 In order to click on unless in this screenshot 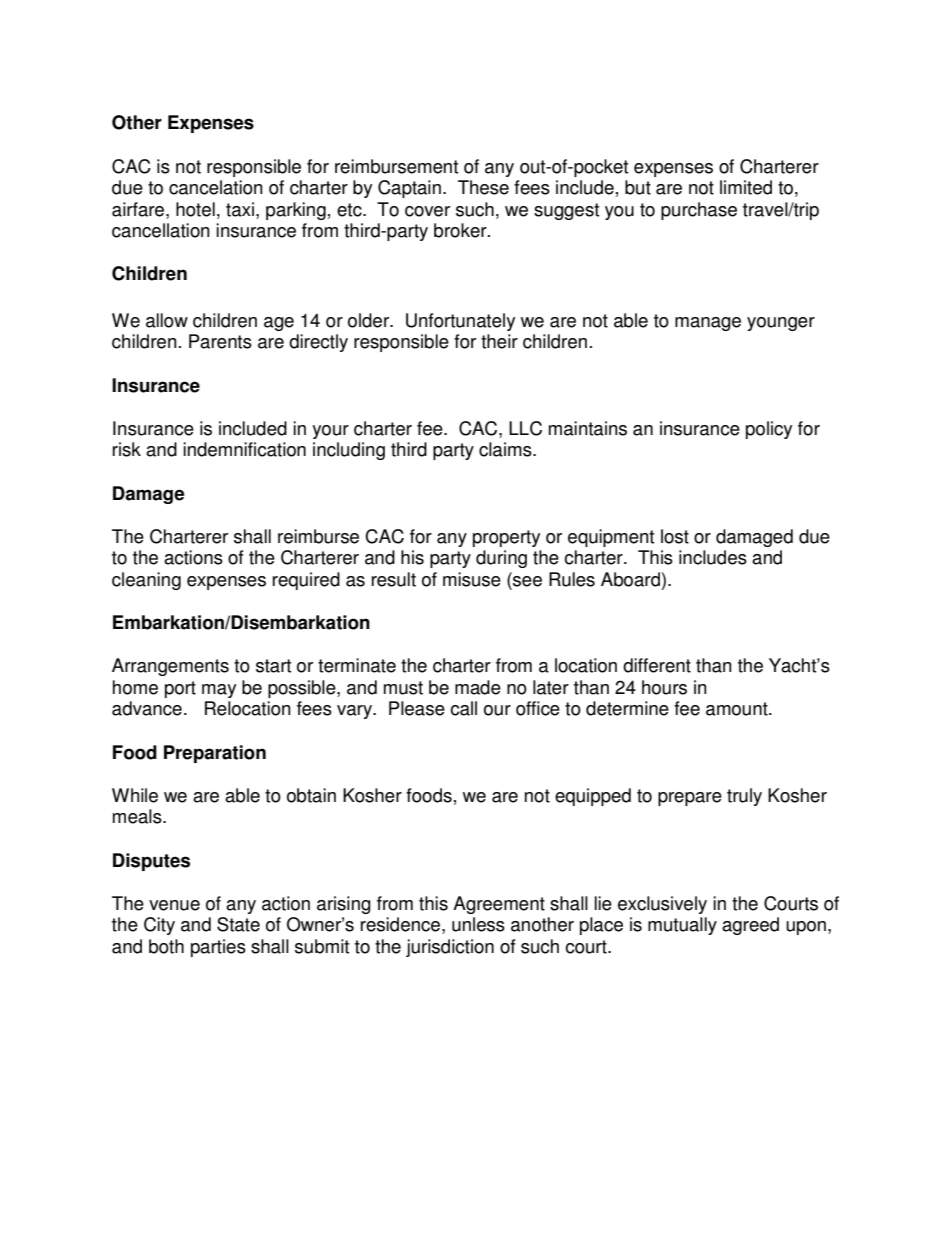, I will do `click(478, 924)`.
